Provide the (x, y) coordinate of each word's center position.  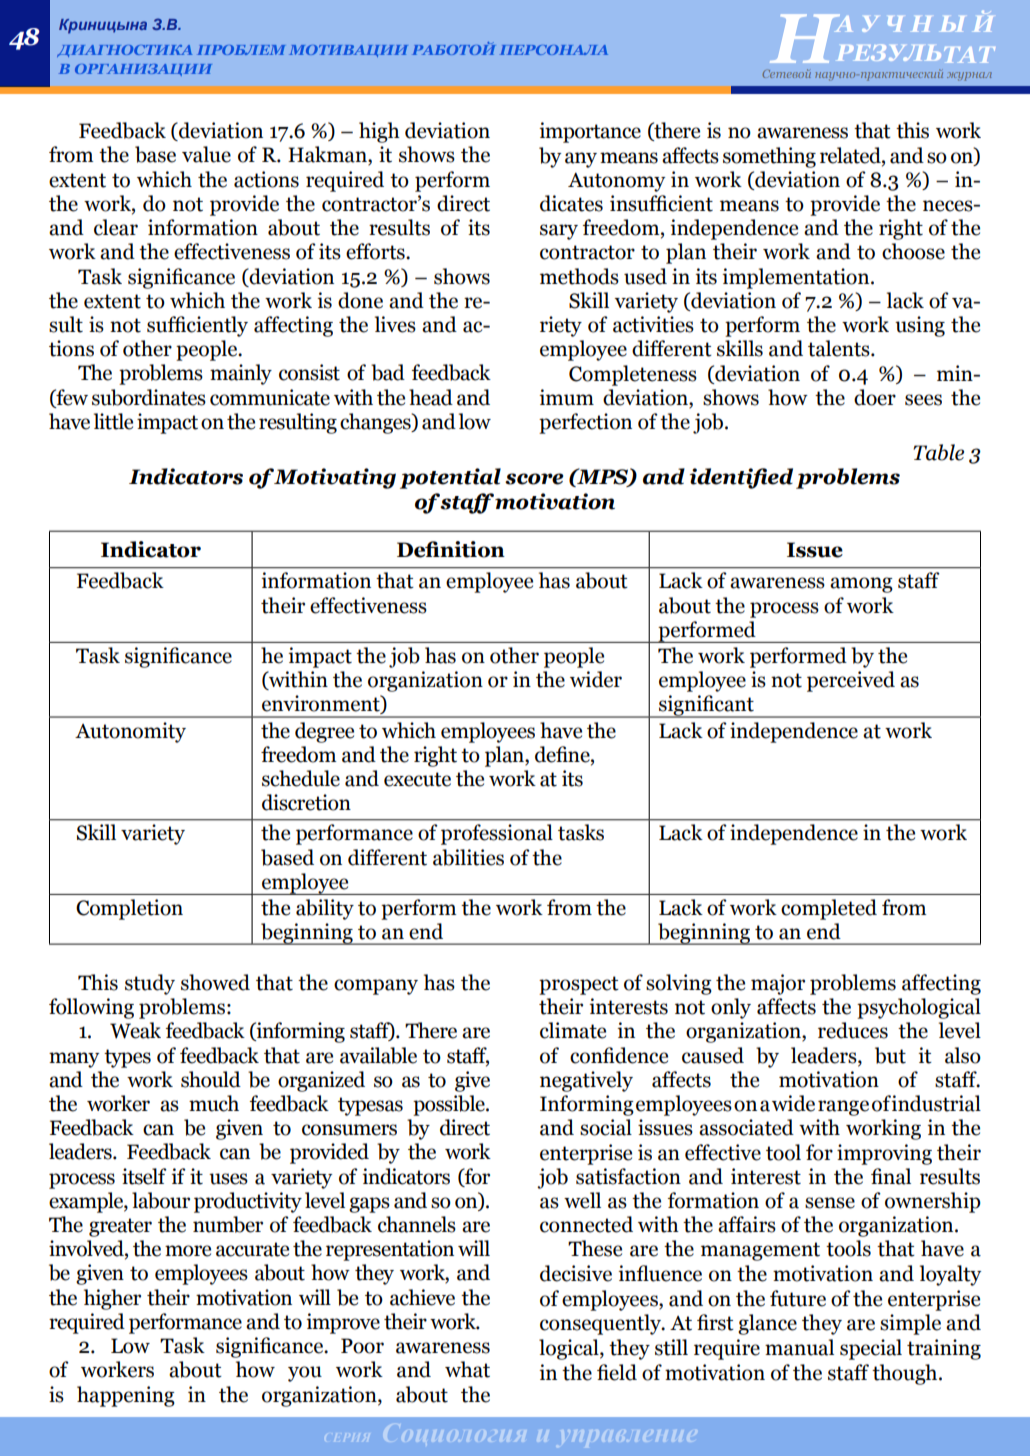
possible (450, 1105)
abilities (468, 857)
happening (126, 1396)
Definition (451, 549)
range (843, 1108)
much (214, 1103)
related (851, 155)
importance (590, 132)
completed (829, 909)
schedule (301, 778)
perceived (851, 681)
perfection (585, 423)
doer (875, 397)
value (206, 154)
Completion (129, 909)
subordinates (149, 397)
